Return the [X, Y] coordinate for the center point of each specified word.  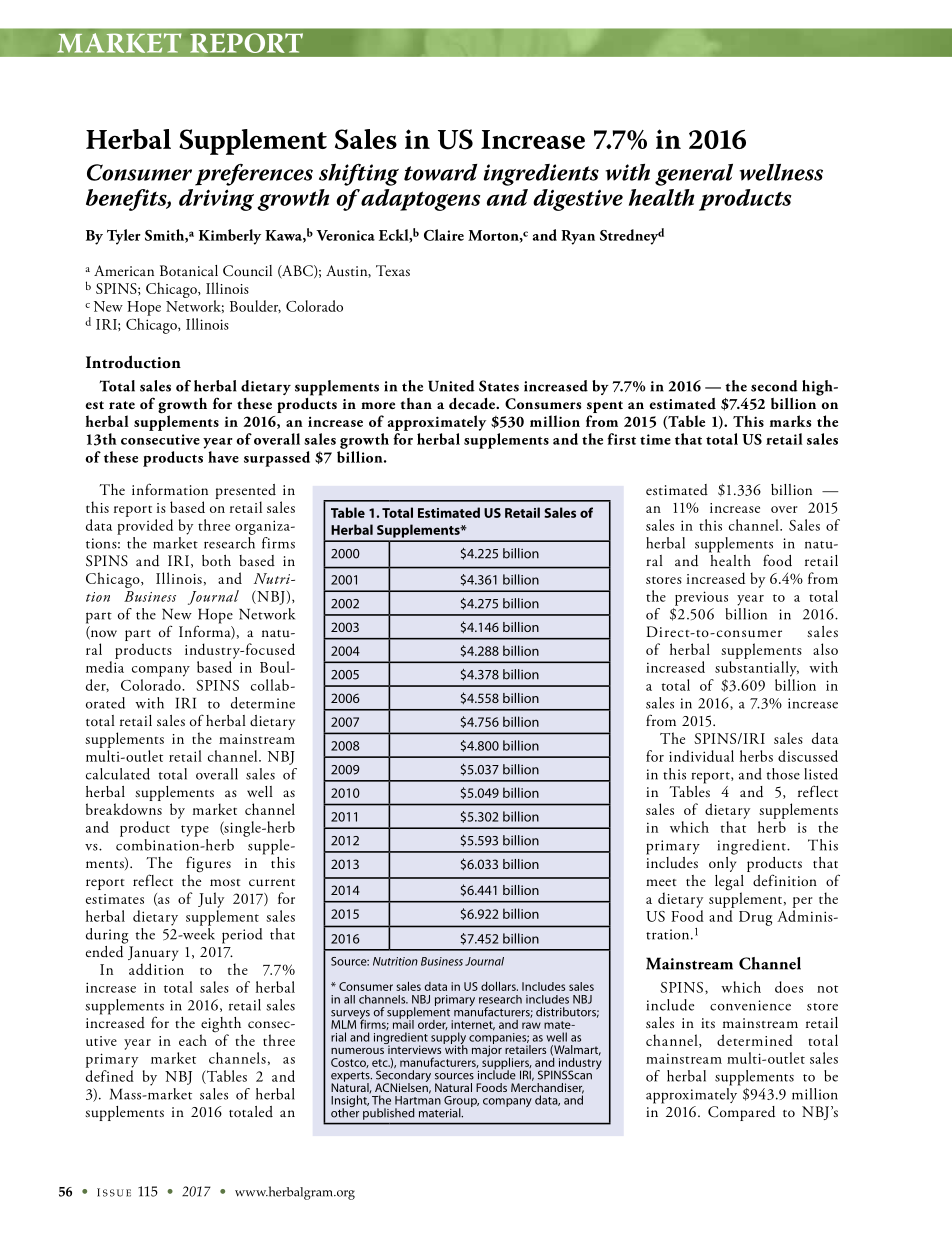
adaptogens [421, 200]
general [694, 175]
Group [461, 1103]
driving [216, 200]
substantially [757, 669]
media [105, 667]
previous [701, 598]
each [193, 1040]
